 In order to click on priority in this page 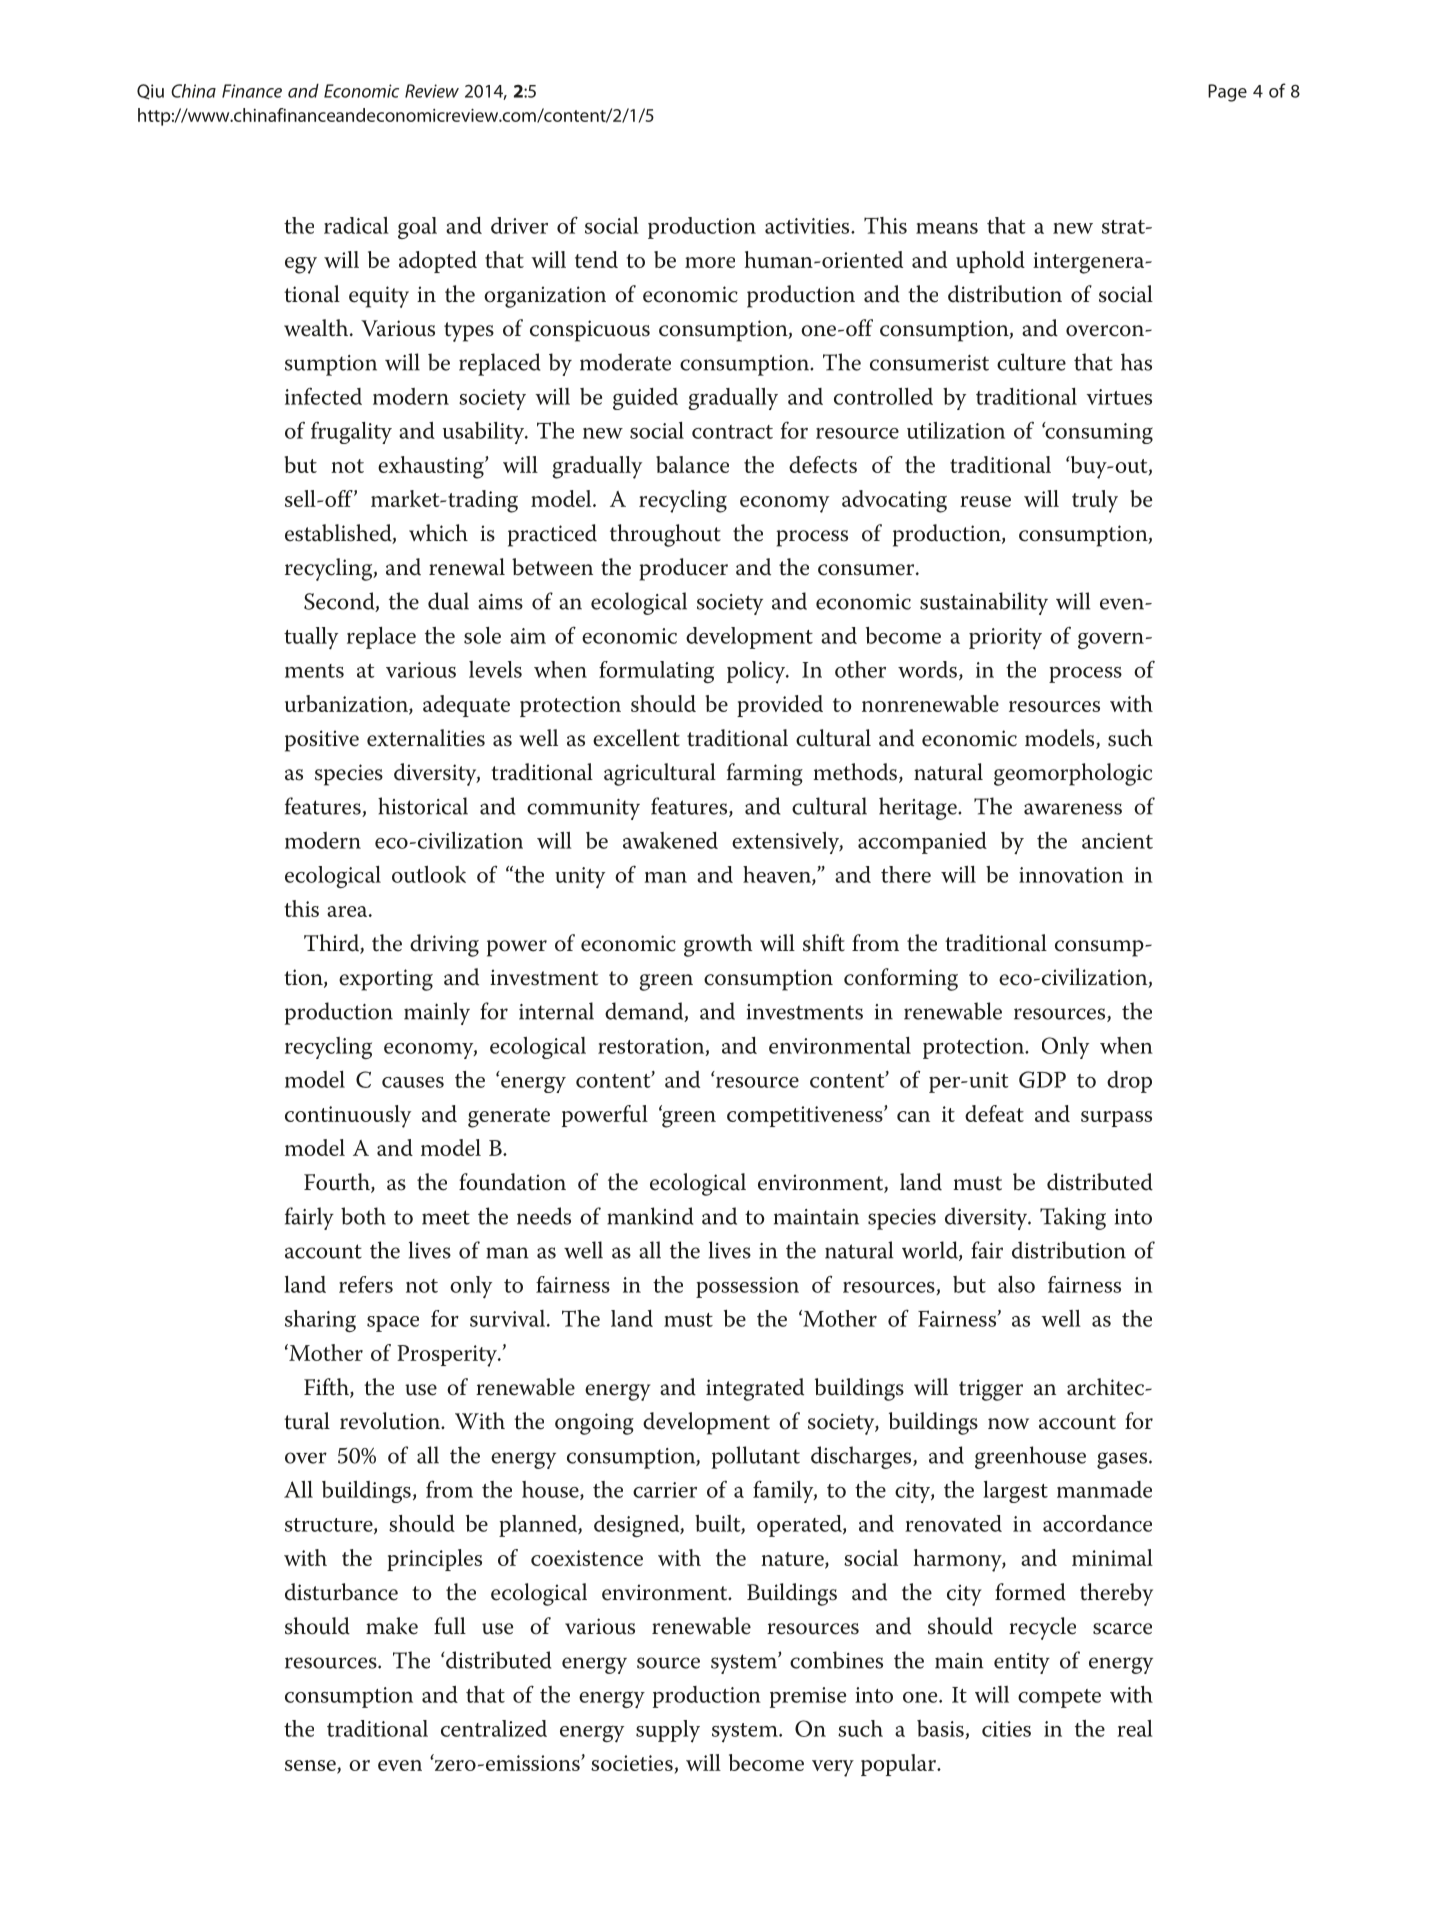, I will do `click(1005, 639)`.
